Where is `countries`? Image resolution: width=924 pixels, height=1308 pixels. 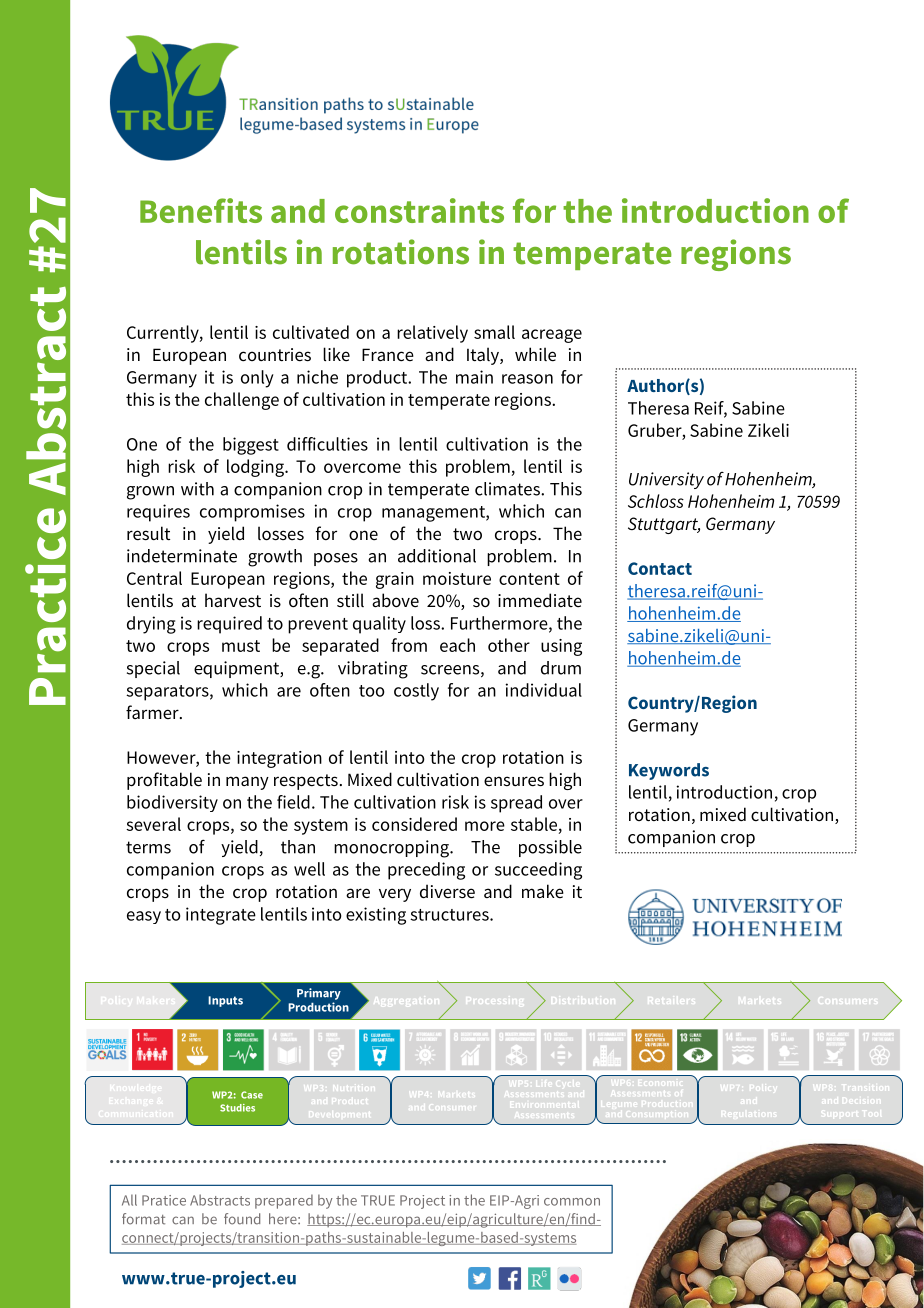 countries is located at coordinates (275, 355).
